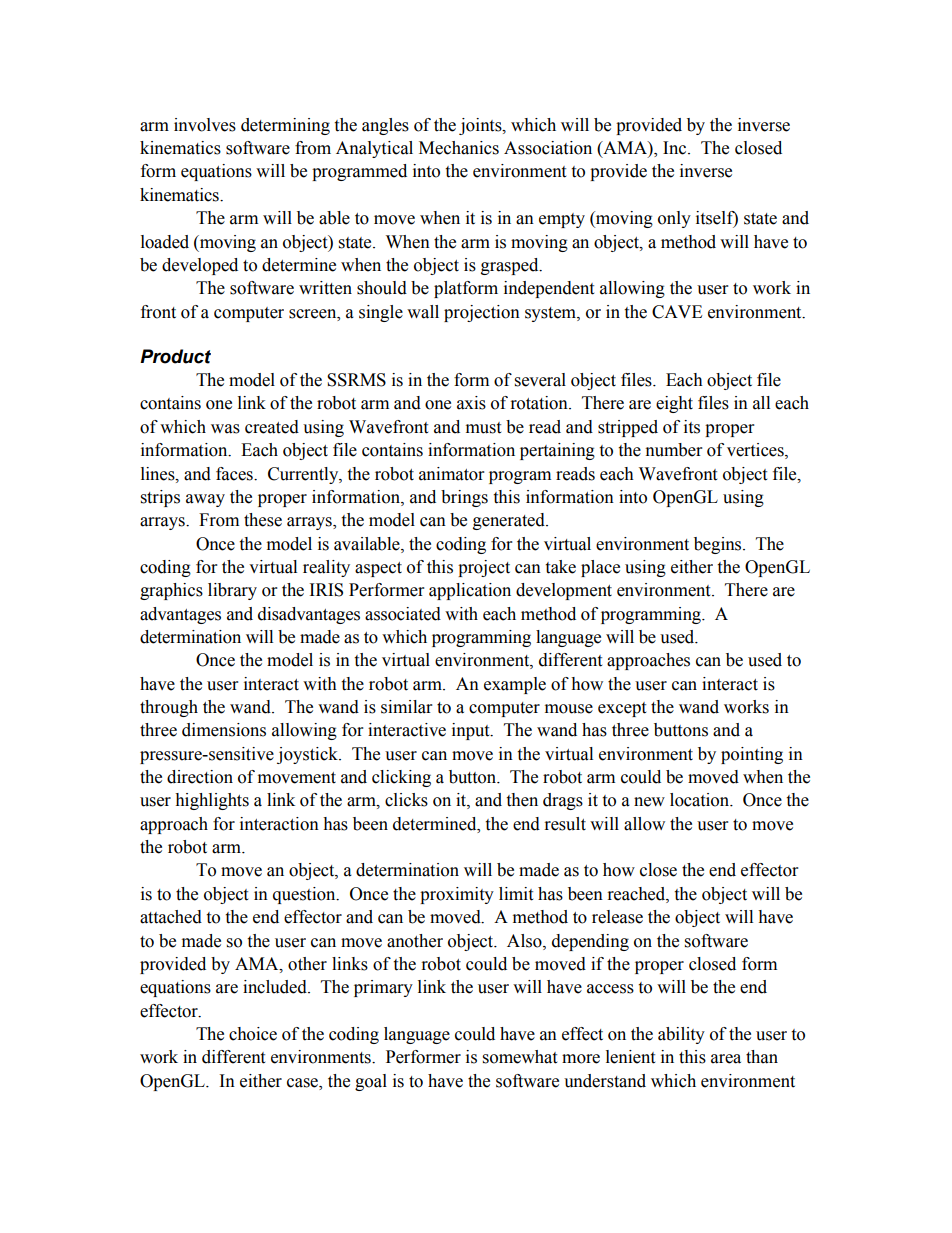 This screenshot has width=952, height=1233. What do you see at coordinates (674, 450) in the screenshot?
I see `number` at bounding box center [674, 450].
